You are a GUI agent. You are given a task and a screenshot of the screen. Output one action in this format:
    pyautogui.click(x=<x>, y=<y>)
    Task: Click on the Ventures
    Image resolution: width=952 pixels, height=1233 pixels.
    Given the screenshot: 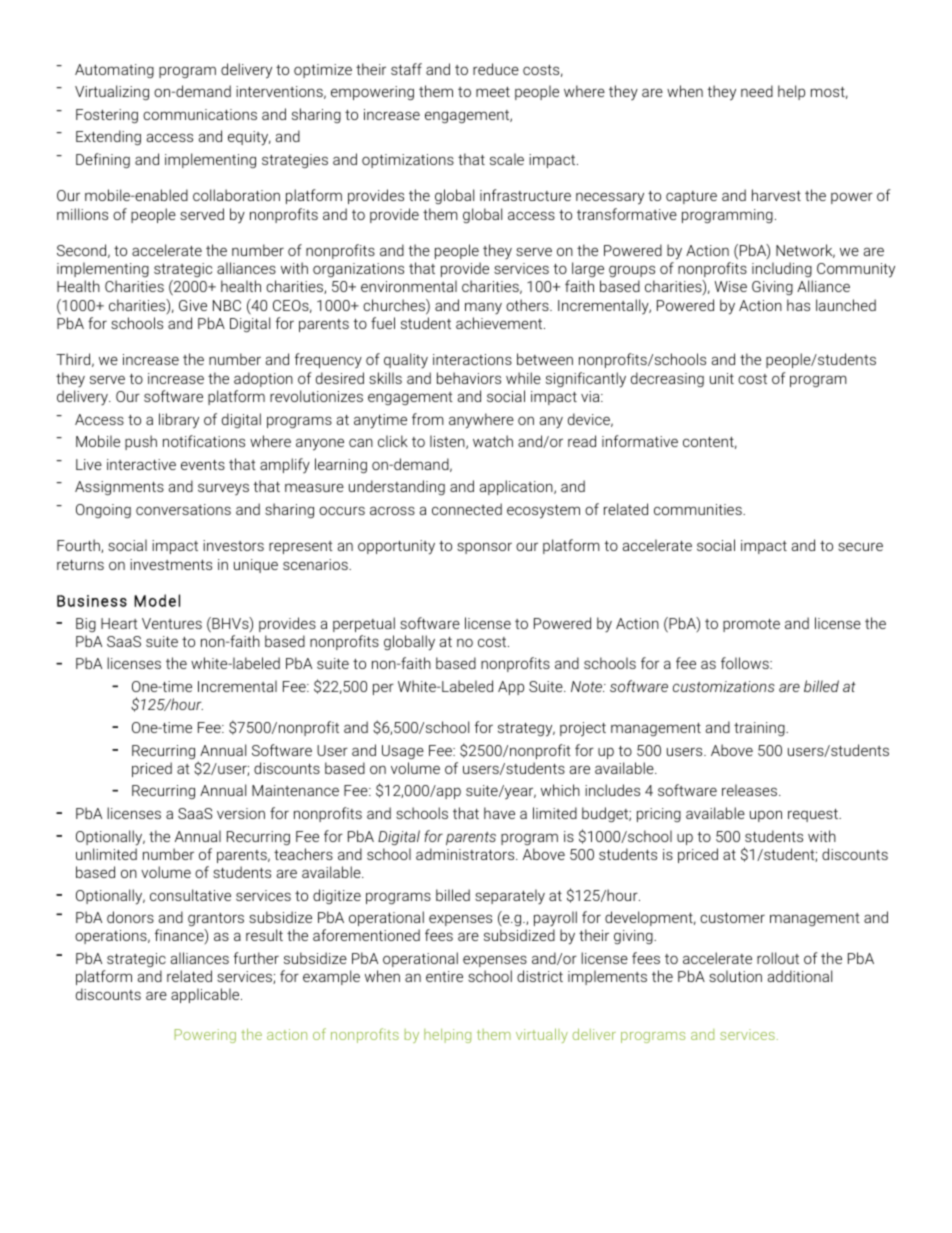 What is the action you would take?
    pyautogui.click(x=172, y=623)
